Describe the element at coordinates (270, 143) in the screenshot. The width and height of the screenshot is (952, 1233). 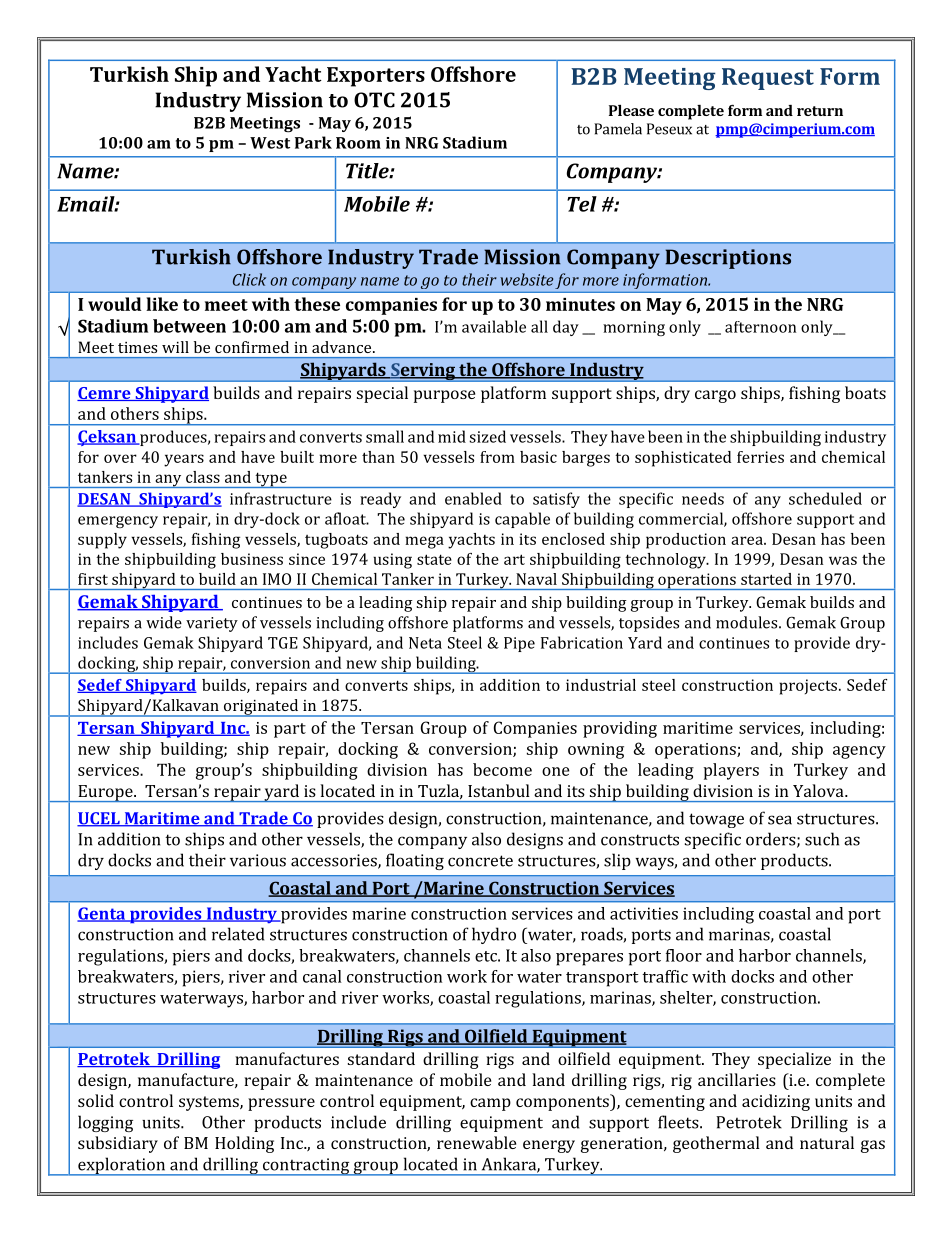
I see `West` at that location.
